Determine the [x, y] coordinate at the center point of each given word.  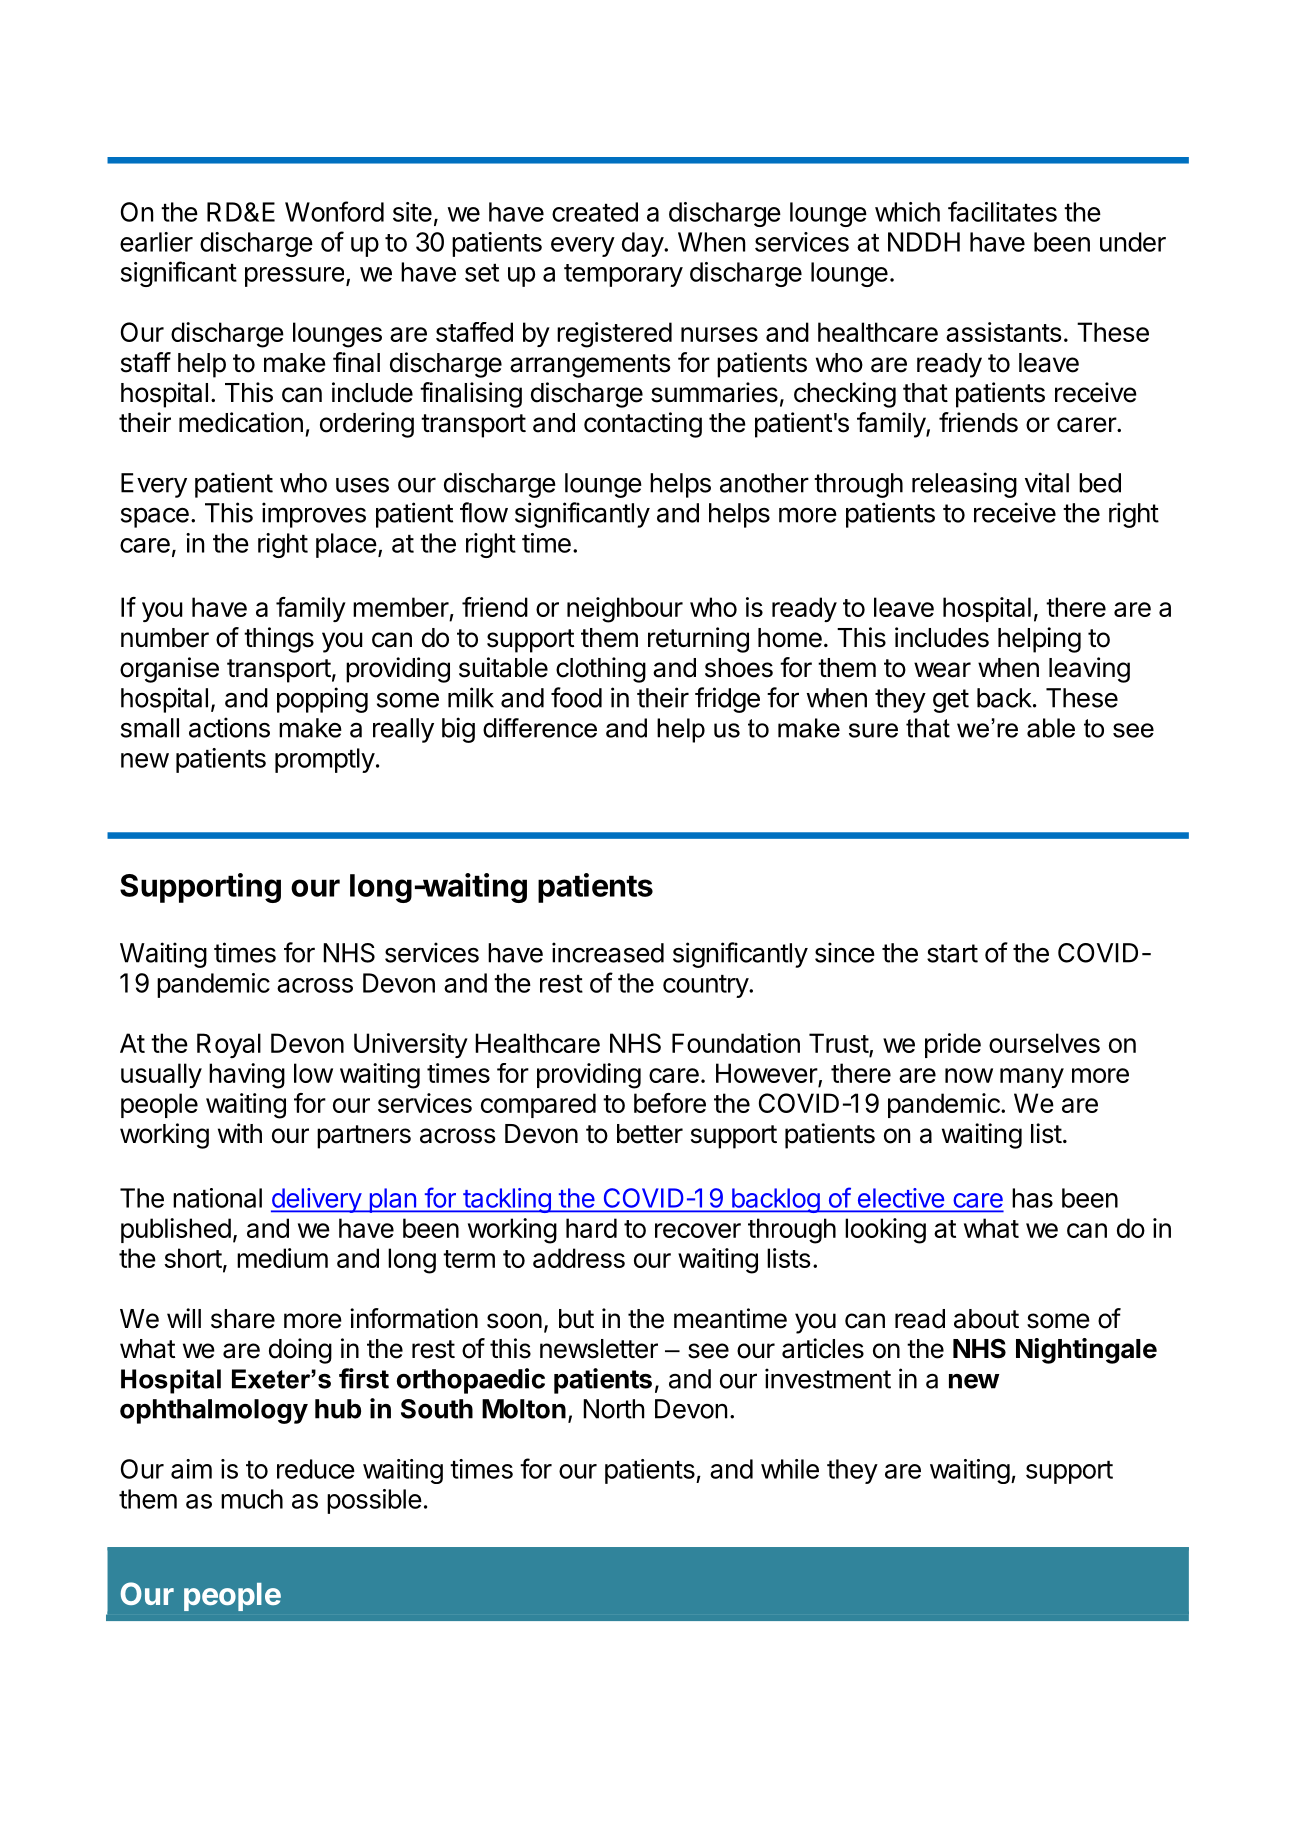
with [240, 1133]
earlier [156, 242]
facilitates [1002, 211]
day [643, 244]
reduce [316, 1469]
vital [1047, 482]
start [952, 953]
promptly [325, 760]
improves [314, 515]
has [1032, 1198]
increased [608, 952]
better [650, 1134]
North [614, 1409]
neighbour [625, 610]
